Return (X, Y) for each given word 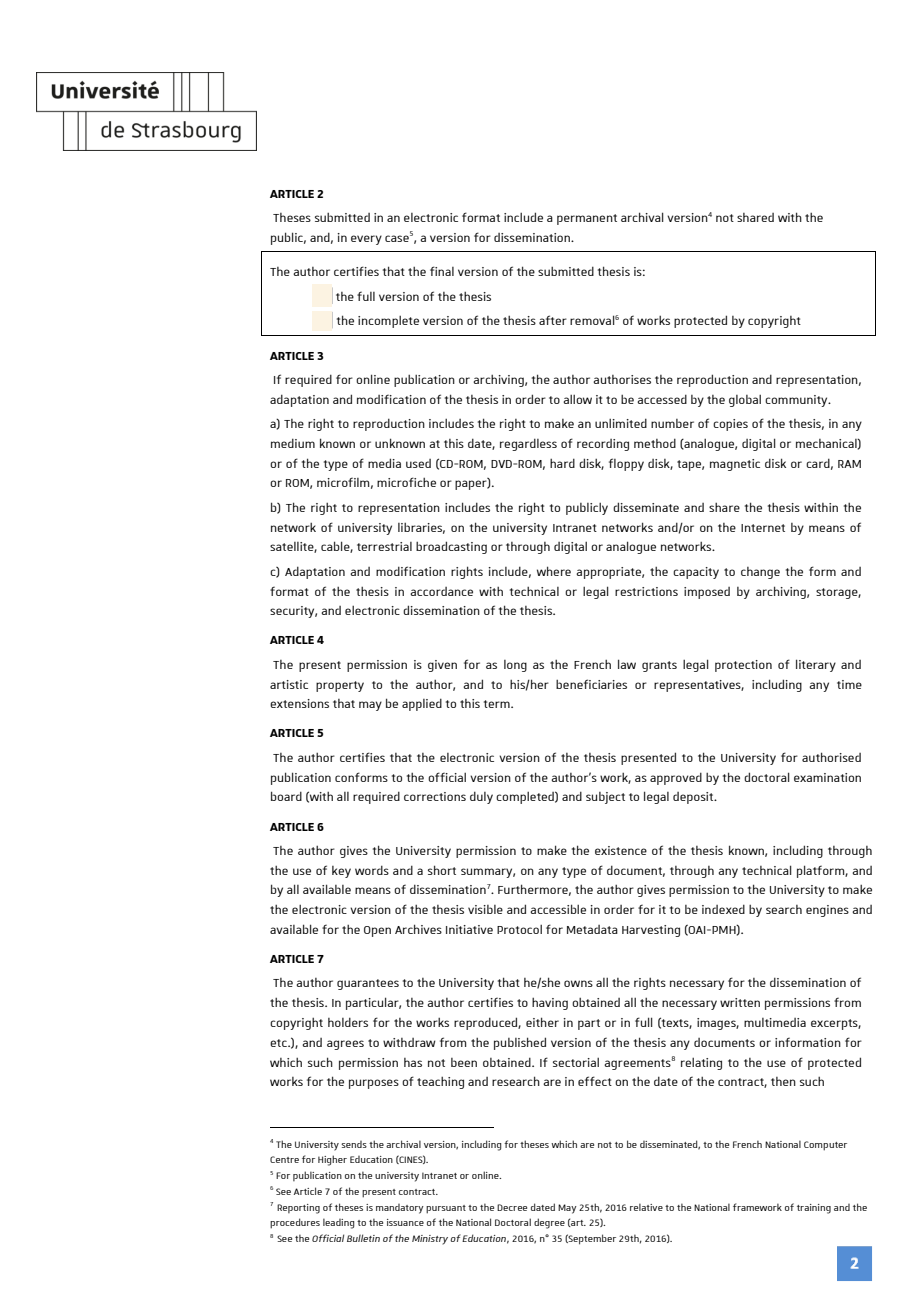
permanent (587, 219)
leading (339, 1223)
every (366, 240)
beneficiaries (591, 684)
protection (743, 666)
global (745, 400)
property (340, 686)
